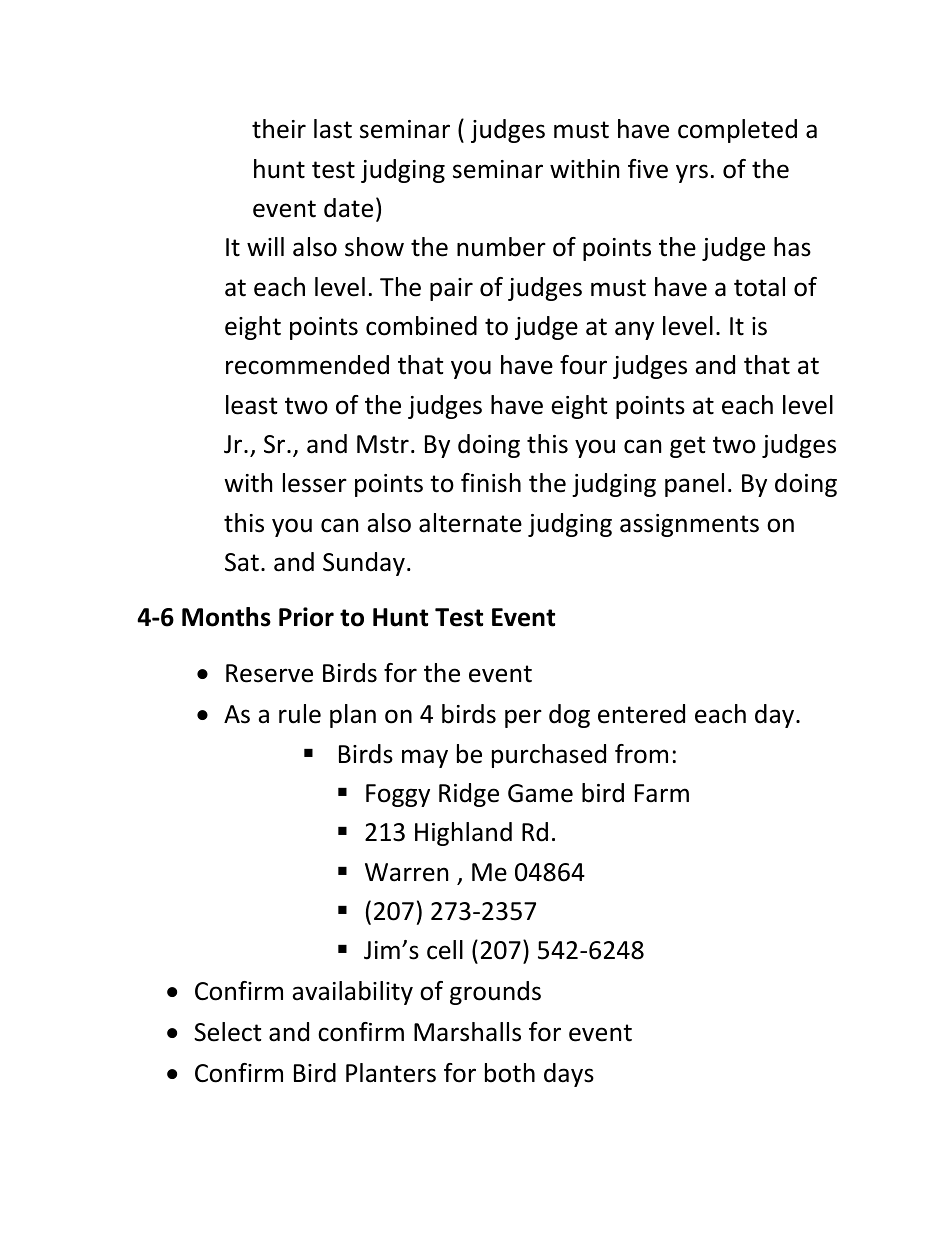 The image size is (952, 1233). Describe the element at coordinates (662, 793) in the screenshot. I see `Farm` at that location.
